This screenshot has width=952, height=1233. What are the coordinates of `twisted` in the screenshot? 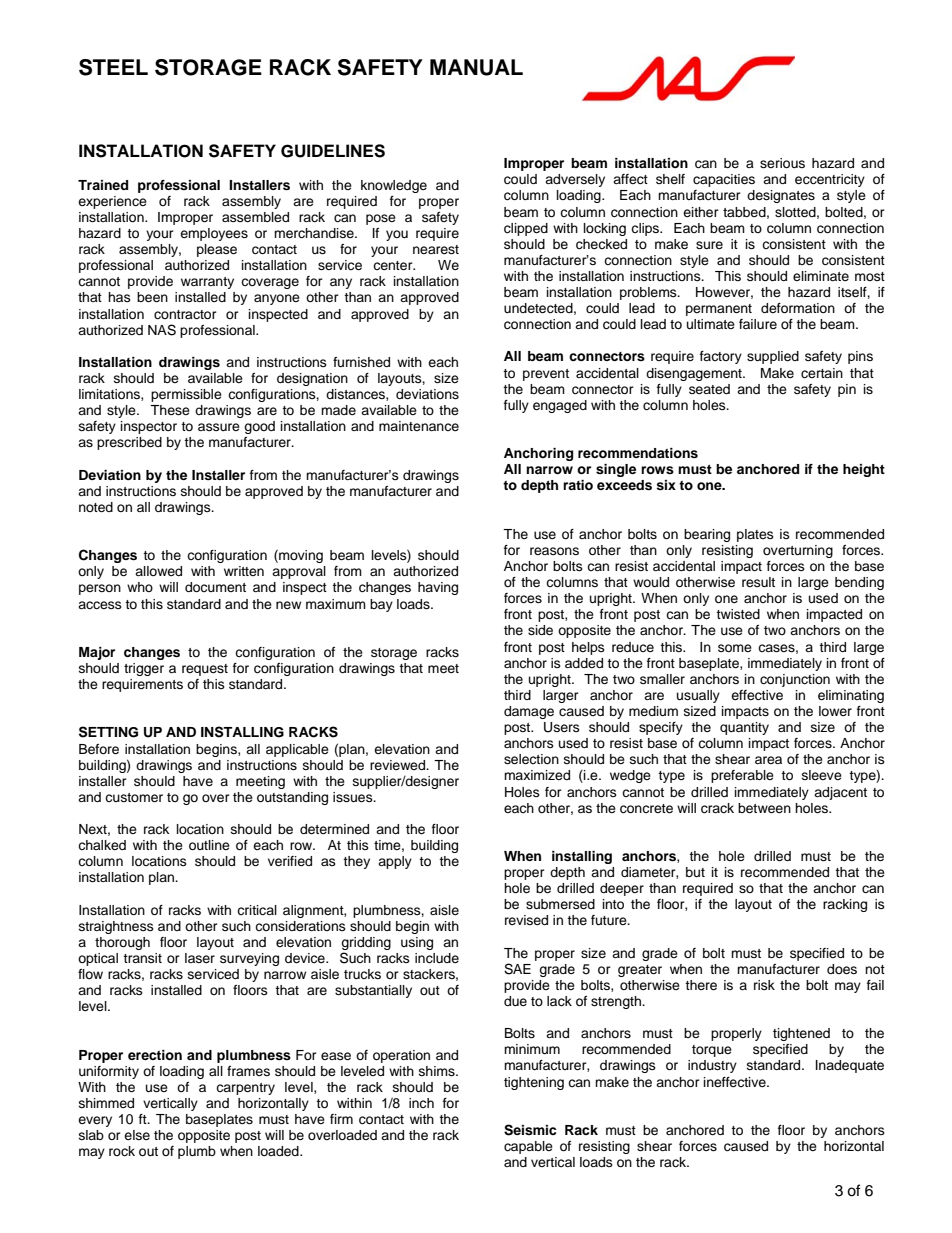 It's located at (738, 614).
